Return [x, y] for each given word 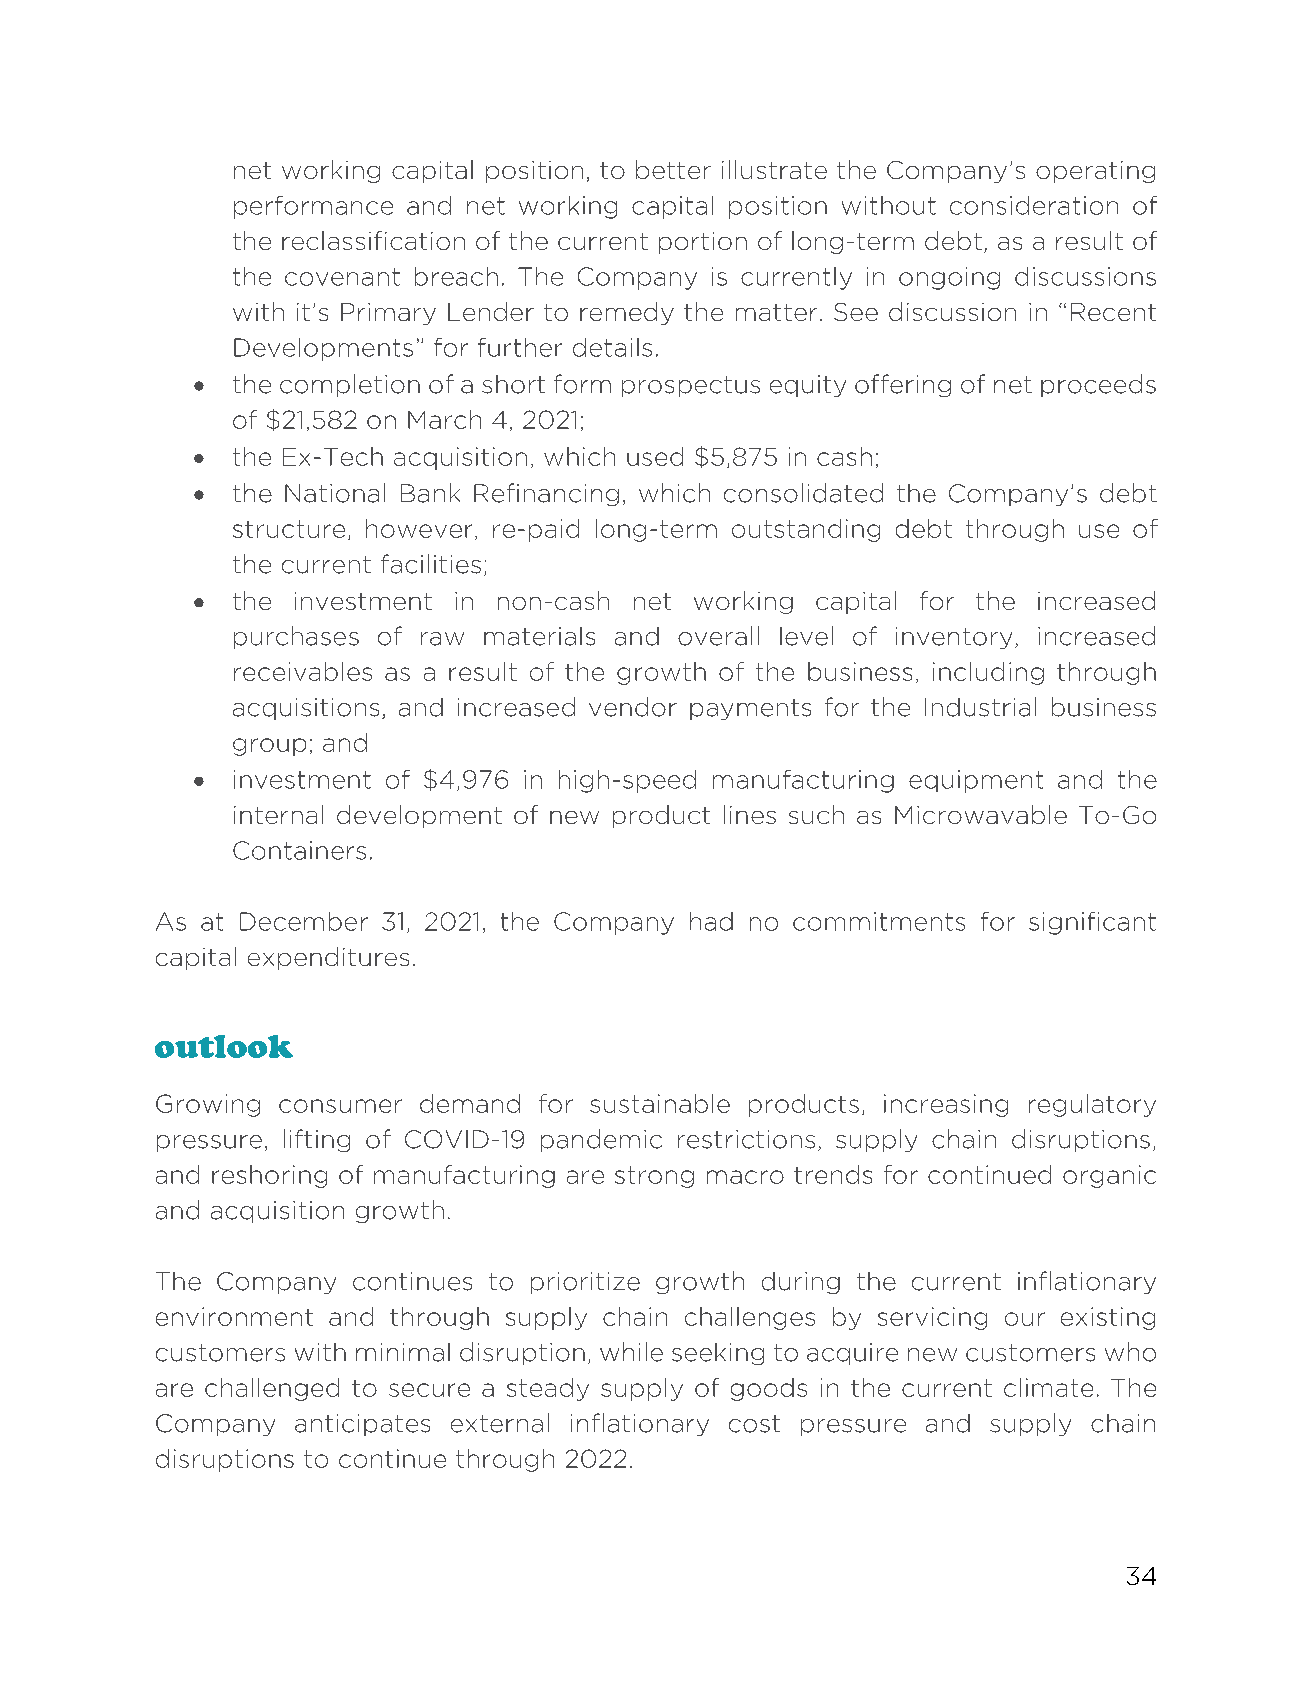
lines [750, 814]
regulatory [1092, 1105]
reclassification [373, 240]
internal [278, 814]
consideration [1034, 205]
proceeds [1098, 385]
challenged [272, 1389]
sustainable [660, 1103]
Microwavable [981, 814]
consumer [340, 1106]
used [655, 456]
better [673, 169]
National [335, 493]
